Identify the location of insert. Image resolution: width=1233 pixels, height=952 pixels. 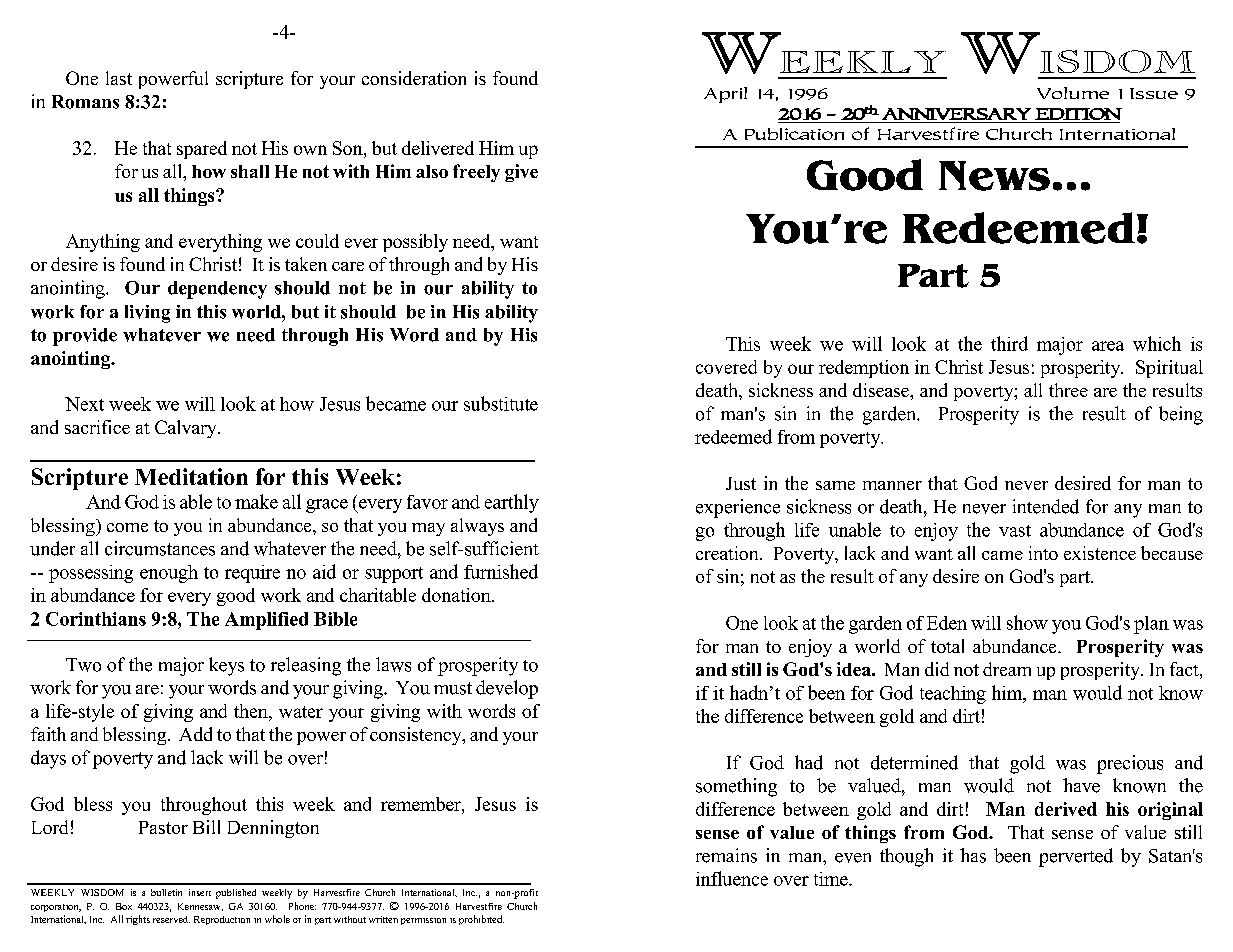
(200, 892).
